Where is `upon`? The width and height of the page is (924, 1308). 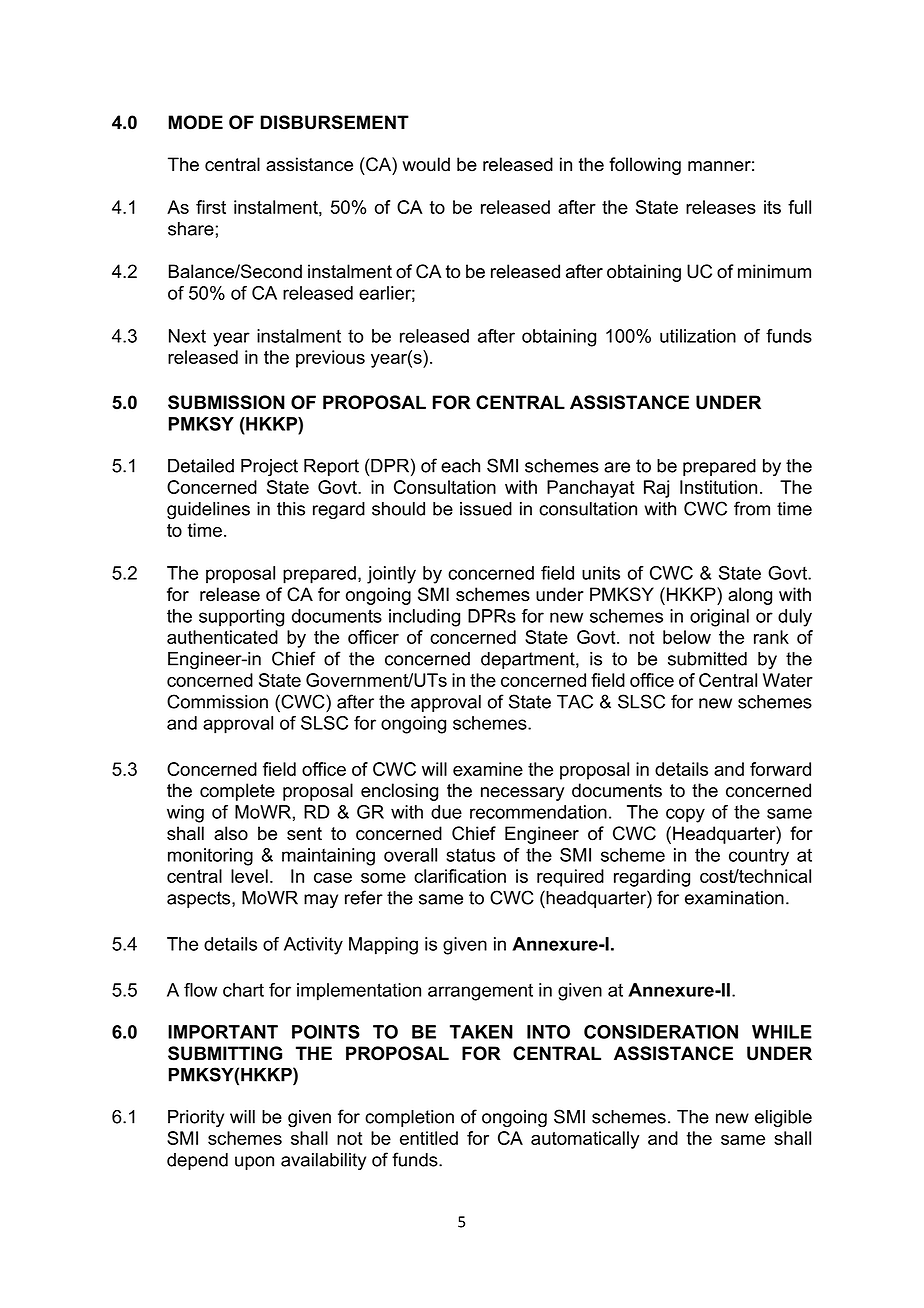
upon is located at coordinates (254, 1163).
